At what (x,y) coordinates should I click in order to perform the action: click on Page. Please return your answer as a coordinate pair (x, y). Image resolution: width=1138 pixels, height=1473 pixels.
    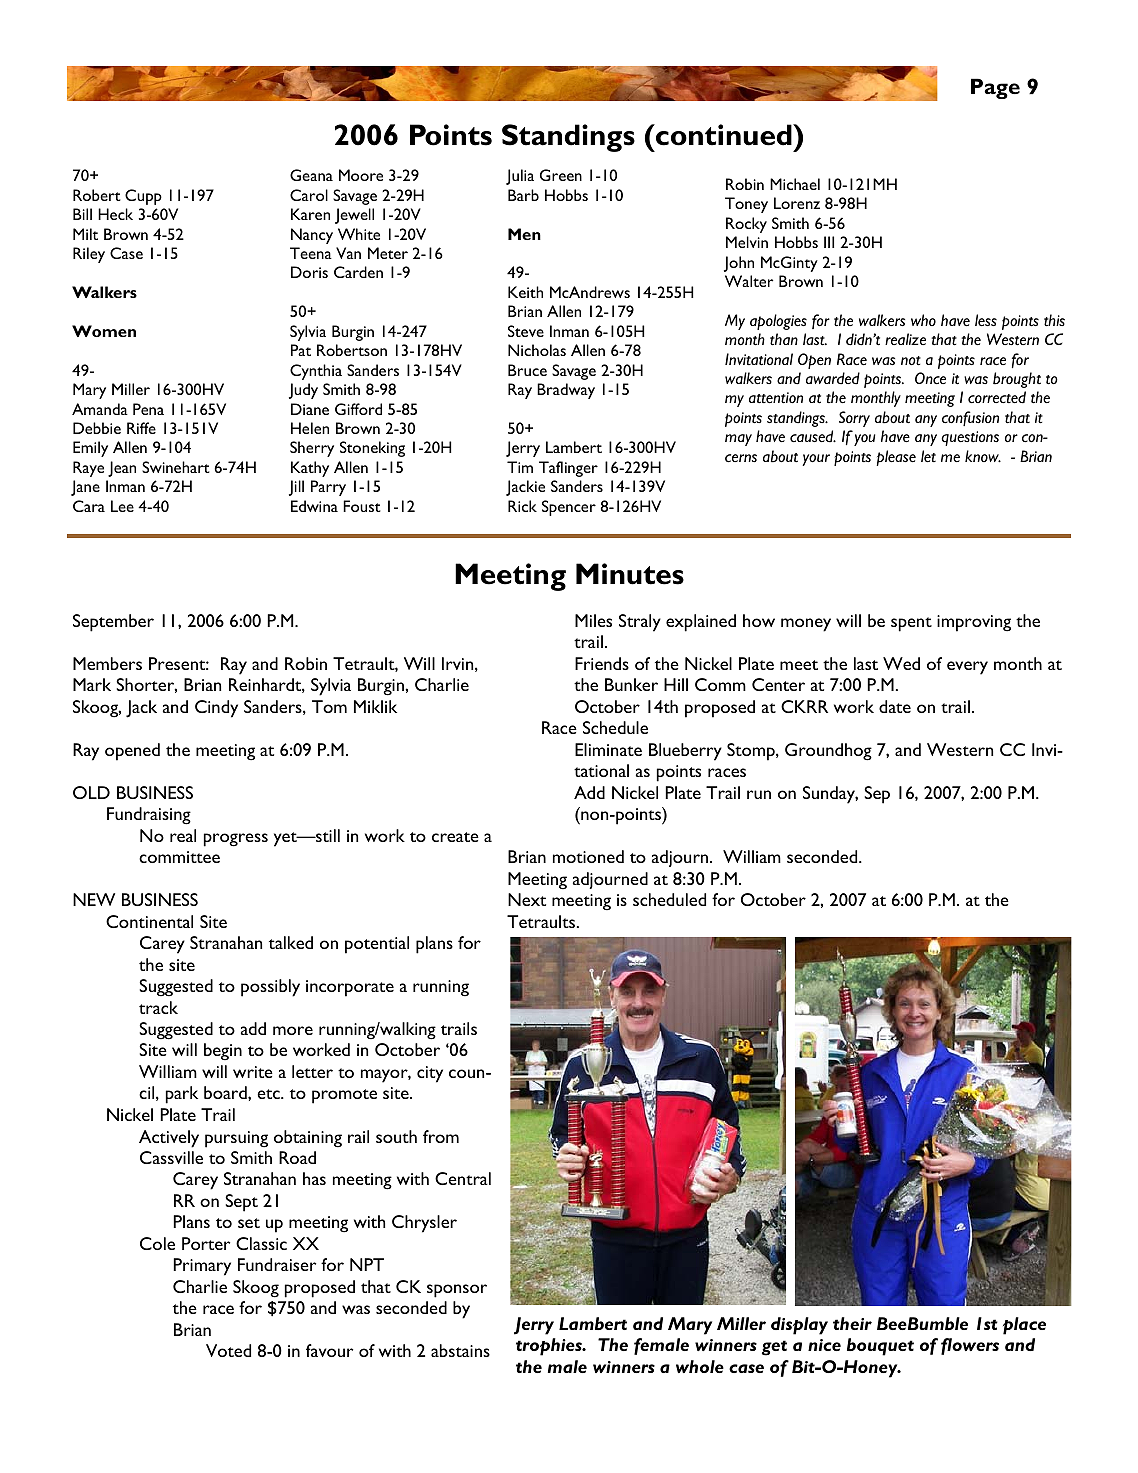
    Looking at the image, I should click on (995, 88).
